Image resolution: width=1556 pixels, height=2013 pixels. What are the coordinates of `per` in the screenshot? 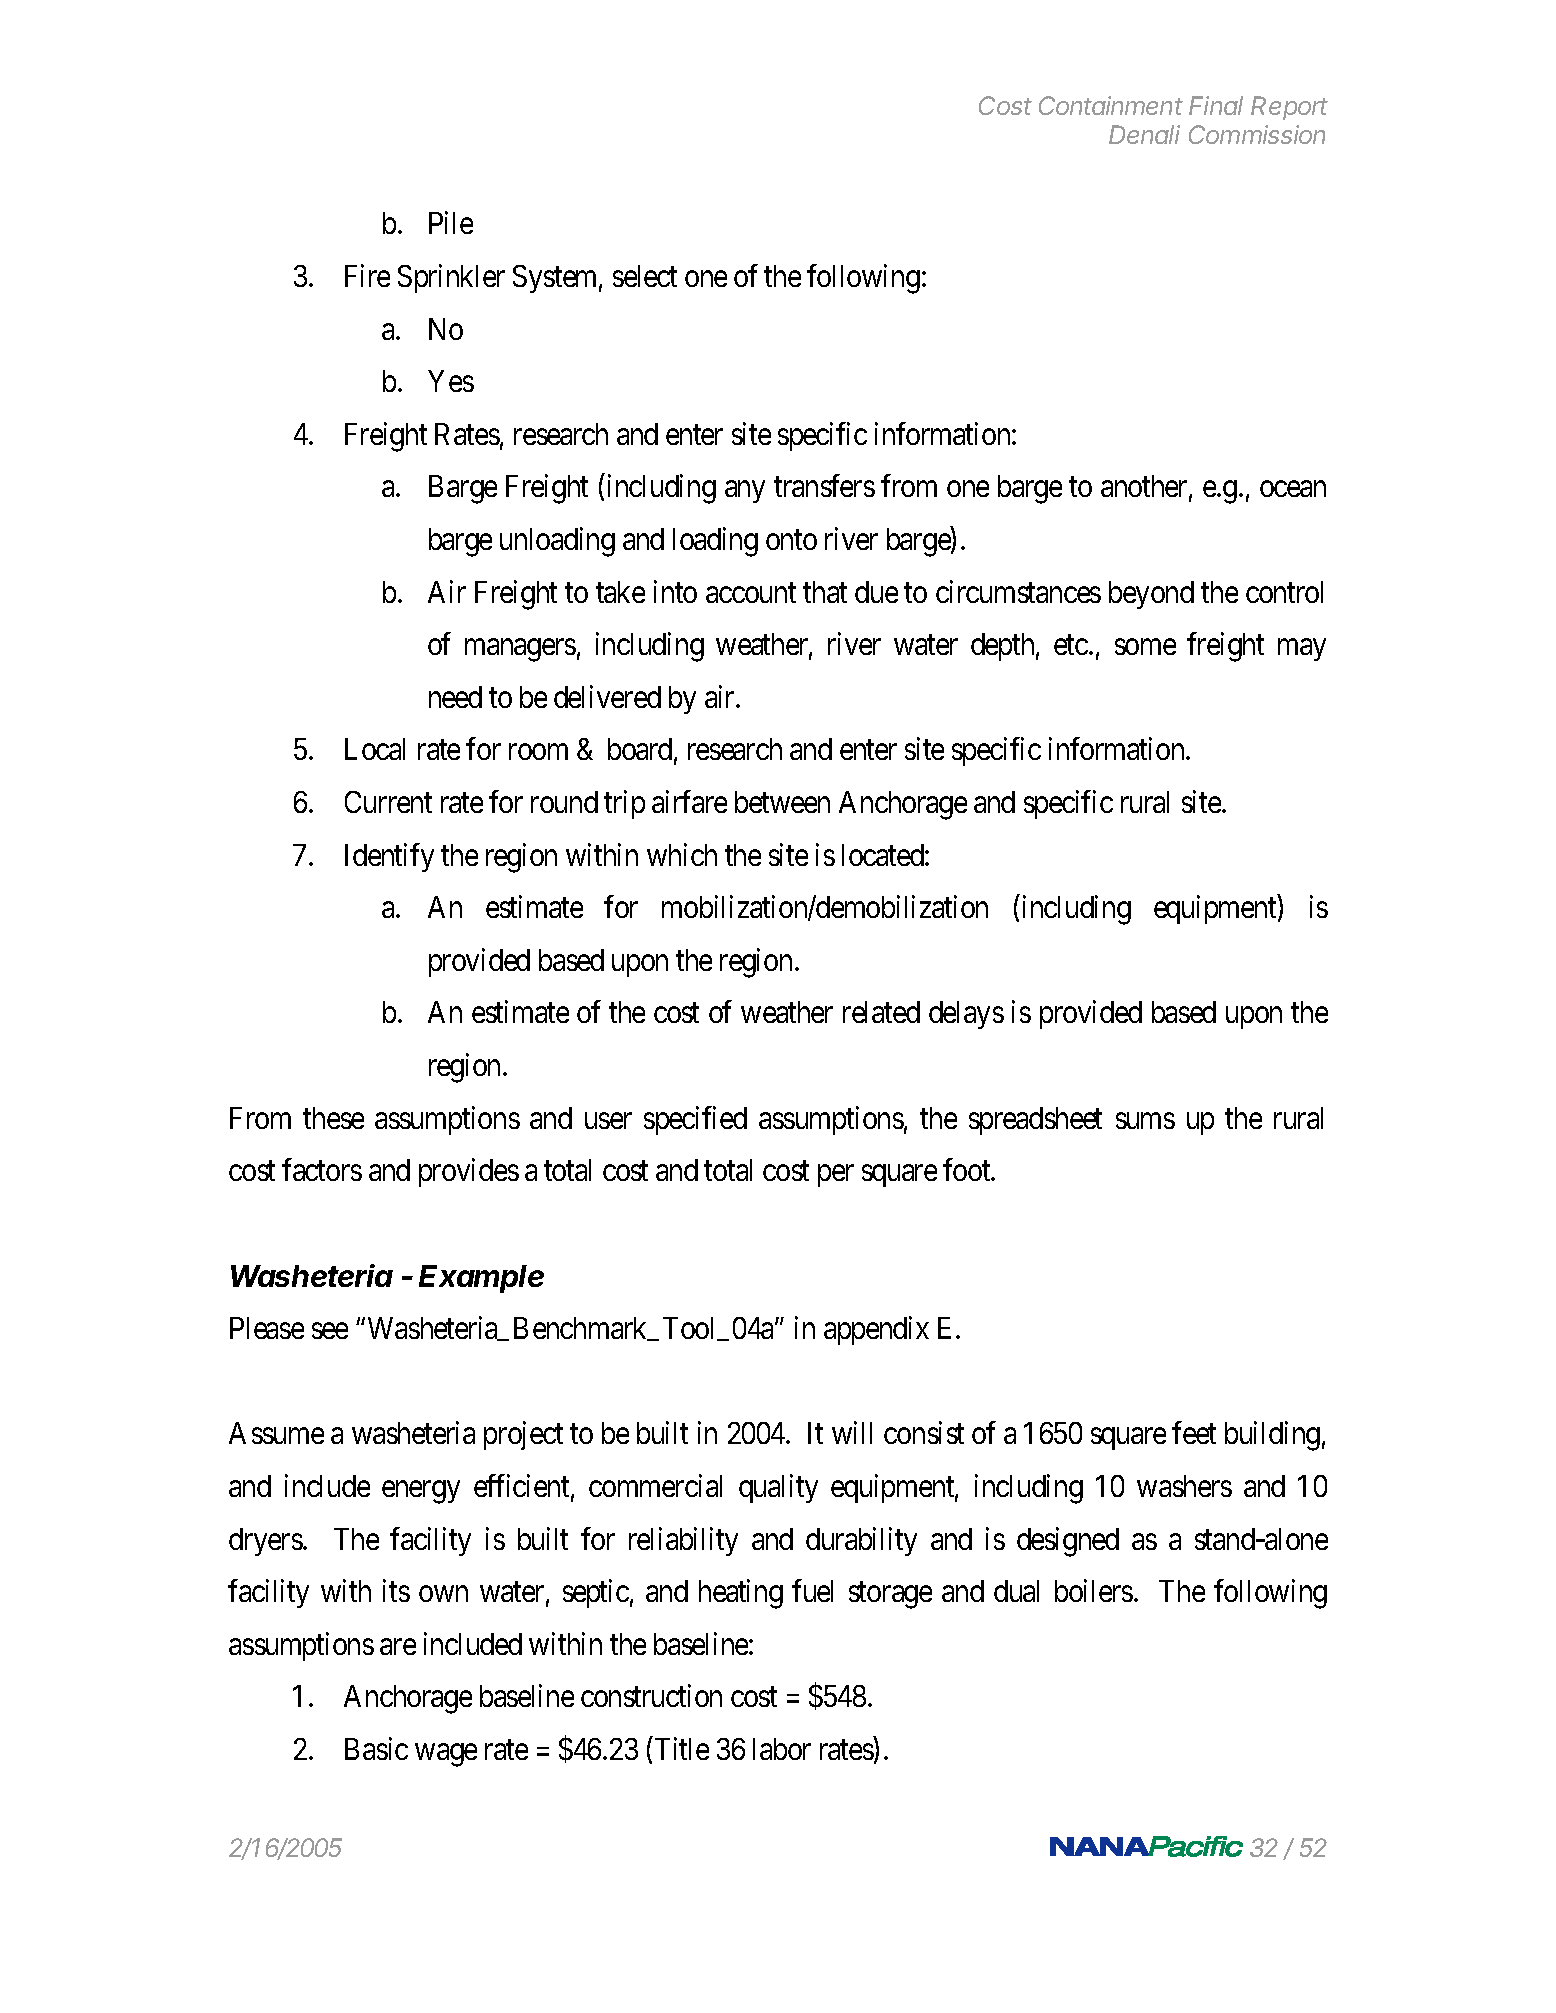 It's located at (836, 1176).
